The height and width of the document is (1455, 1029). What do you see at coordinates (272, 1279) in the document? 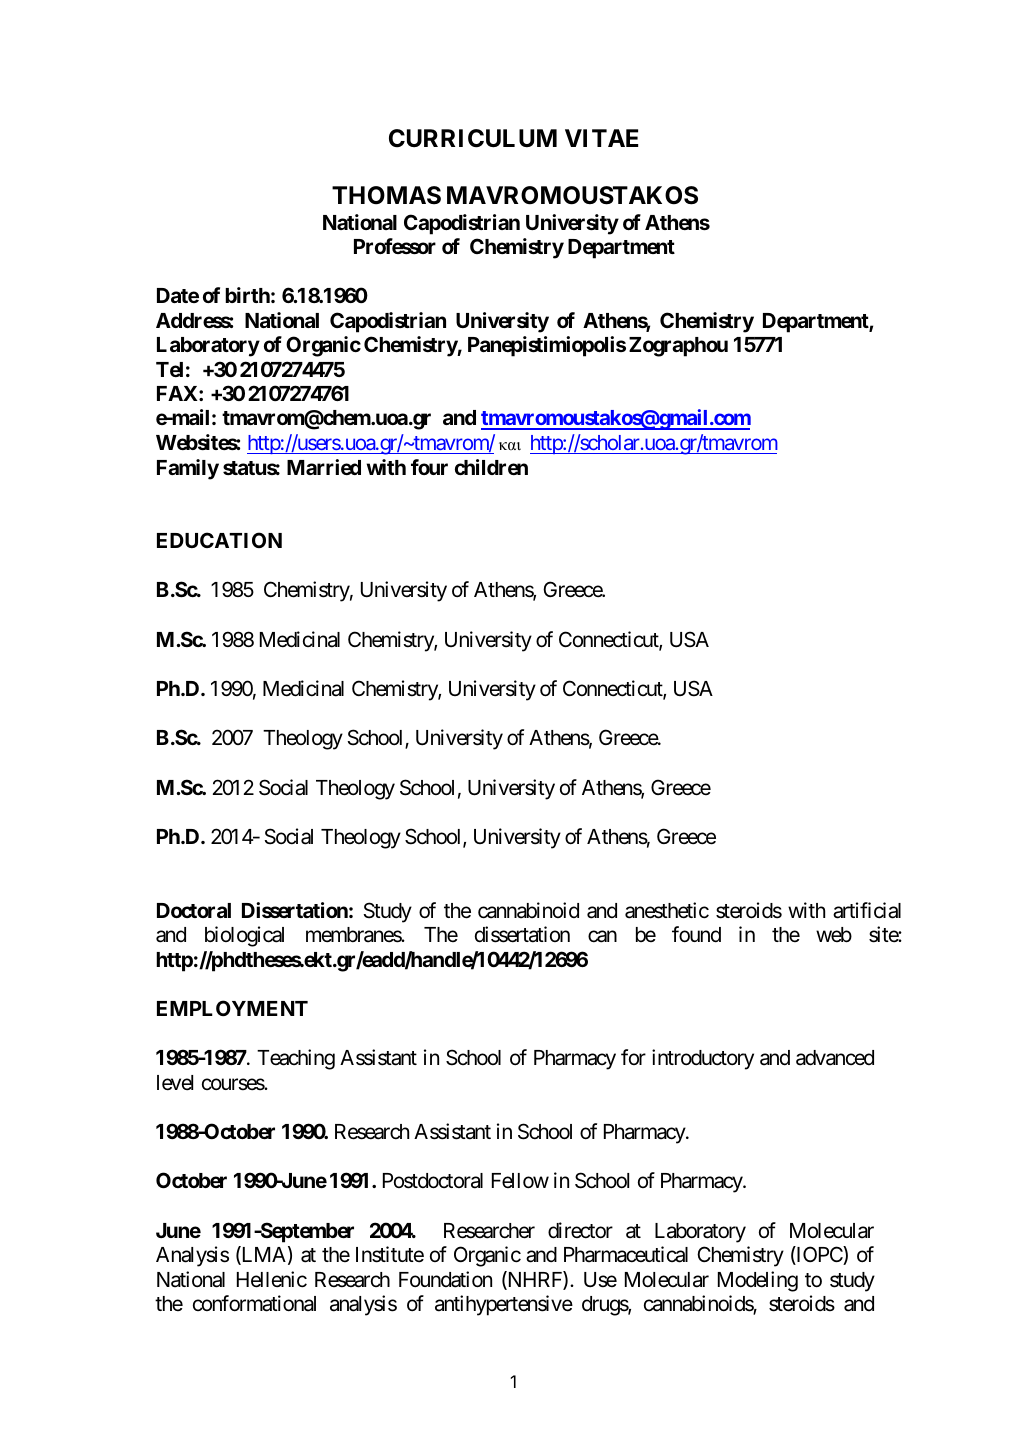
I see `Hellenic` at bounding box center [272, 1279].
